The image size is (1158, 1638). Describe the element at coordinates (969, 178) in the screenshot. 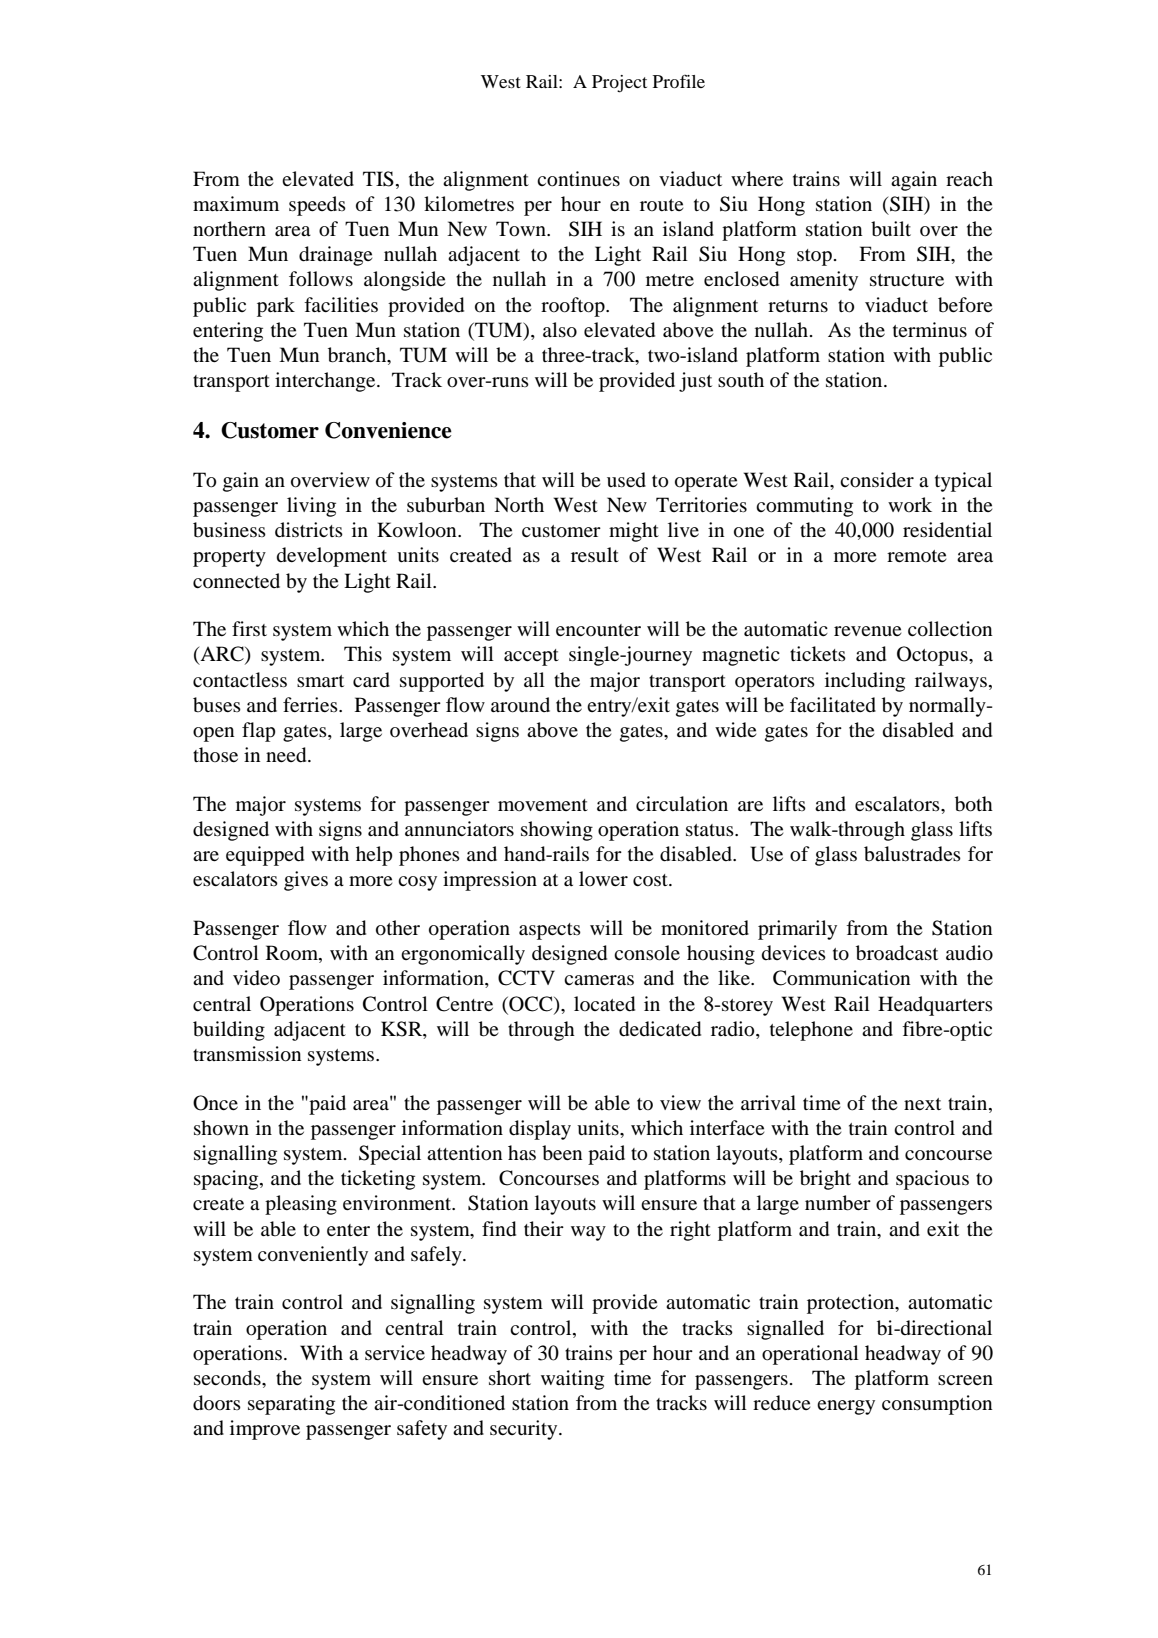

I see `reach` at that location.
